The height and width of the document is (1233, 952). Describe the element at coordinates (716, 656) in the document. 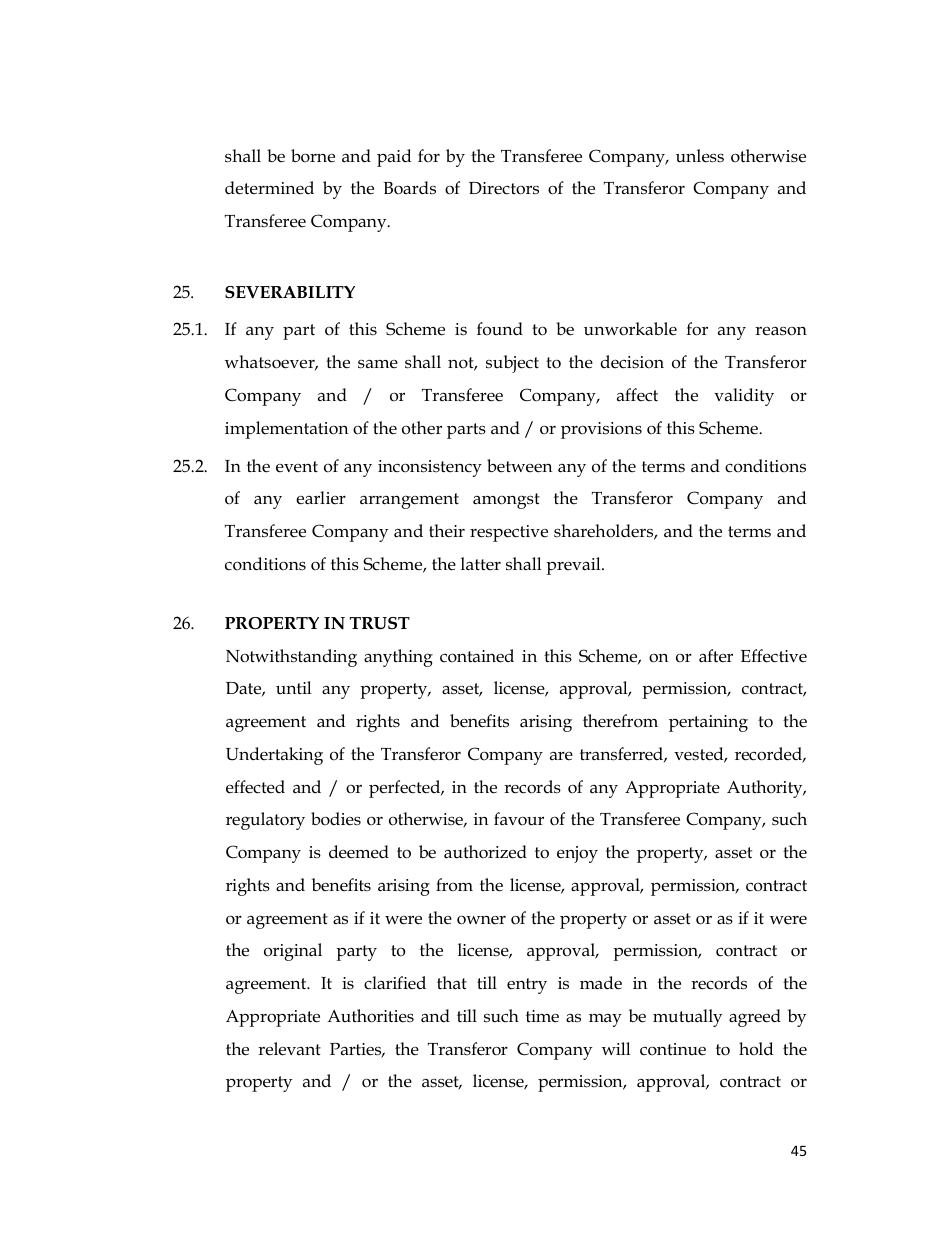

I see `after` at that location.
